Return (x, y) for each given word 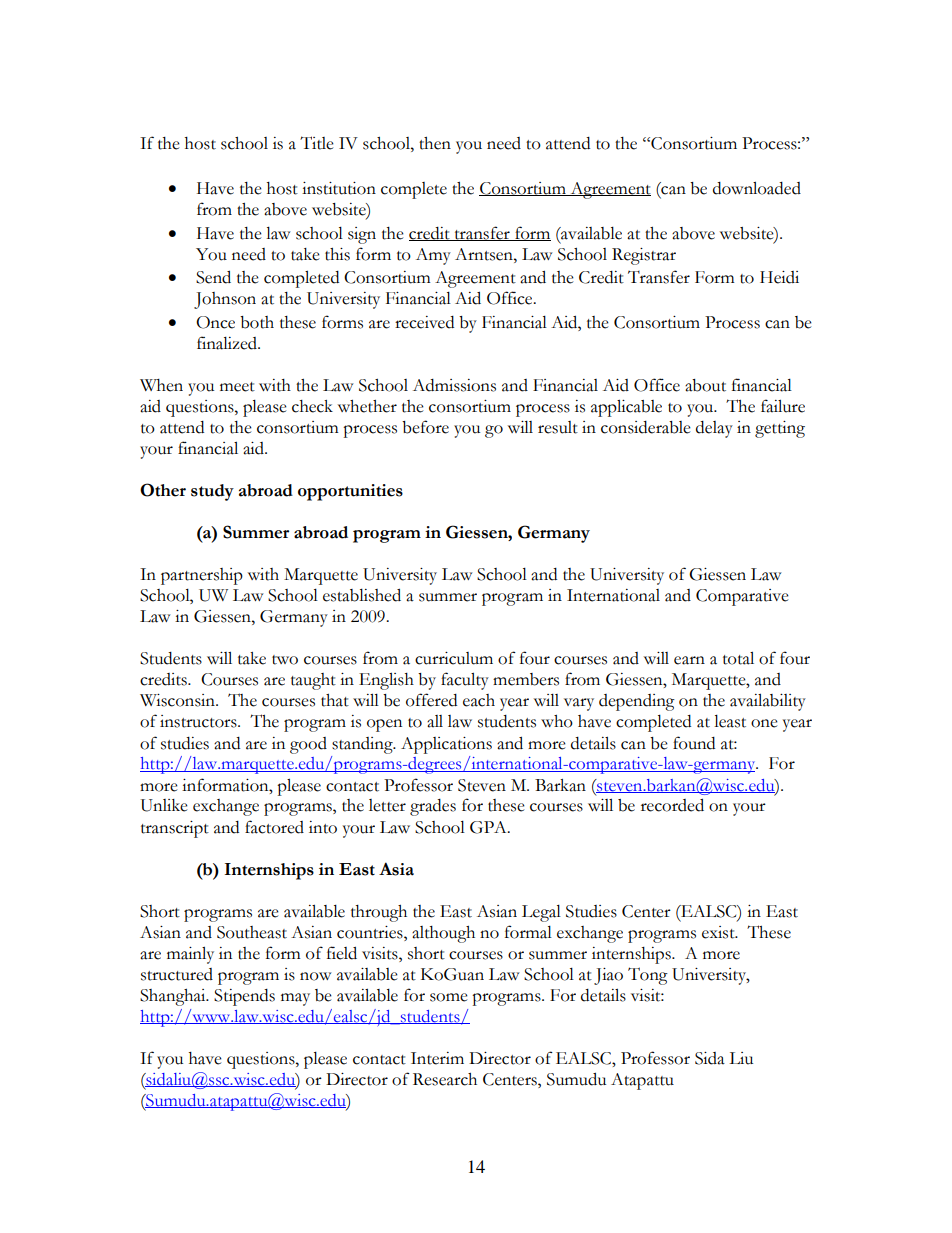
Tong (648, 976)
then (435, 143)
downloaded (757, 188)
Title (317, 143)
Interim (437, 1058)
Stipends (244, 997)
